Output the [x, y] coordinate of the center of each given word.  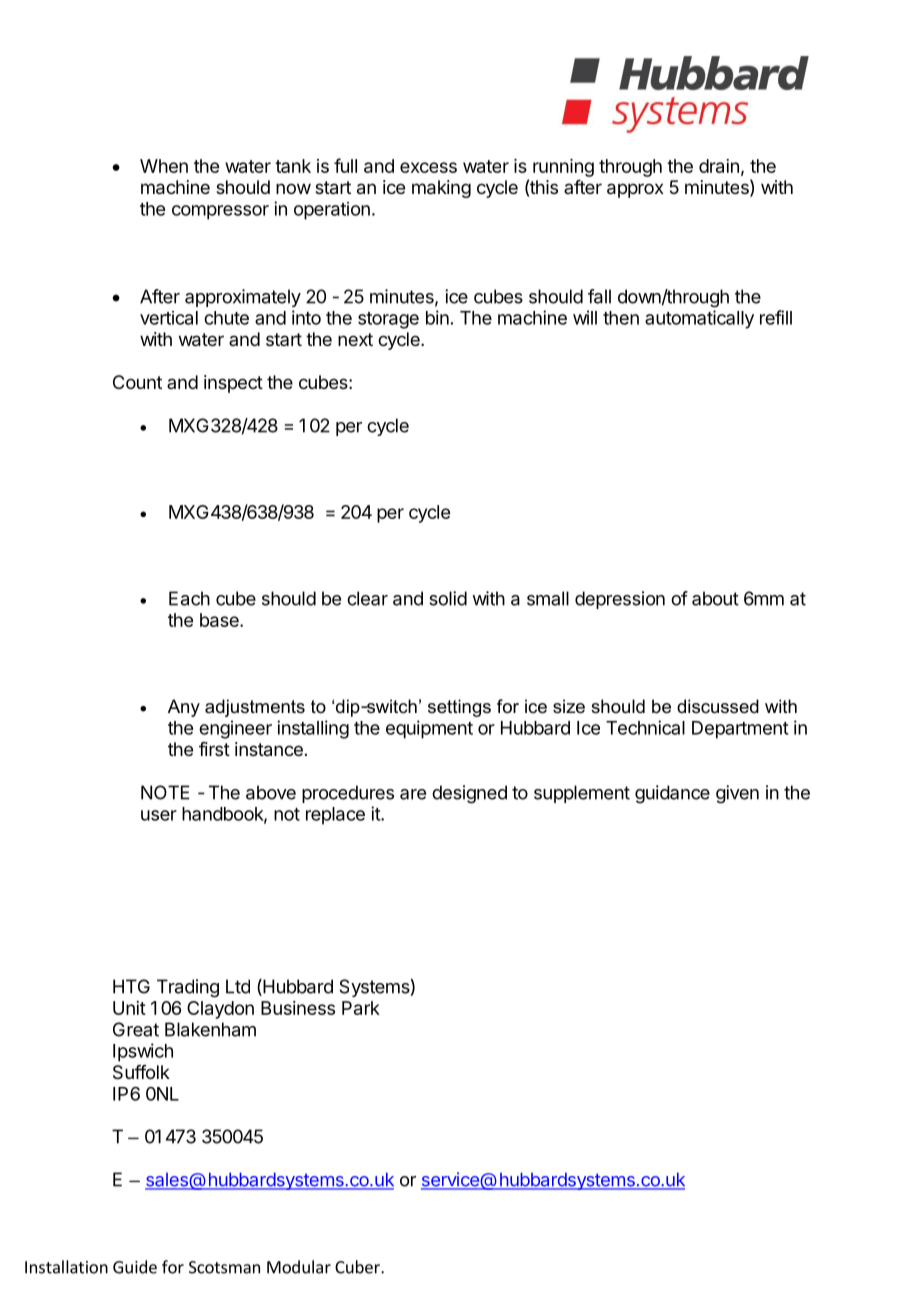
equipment [429, 729]
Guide [135, 1267]
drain [719, 166]
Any [184, 708]
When [164, 166]
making [441, 189]
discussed [718, 706]
